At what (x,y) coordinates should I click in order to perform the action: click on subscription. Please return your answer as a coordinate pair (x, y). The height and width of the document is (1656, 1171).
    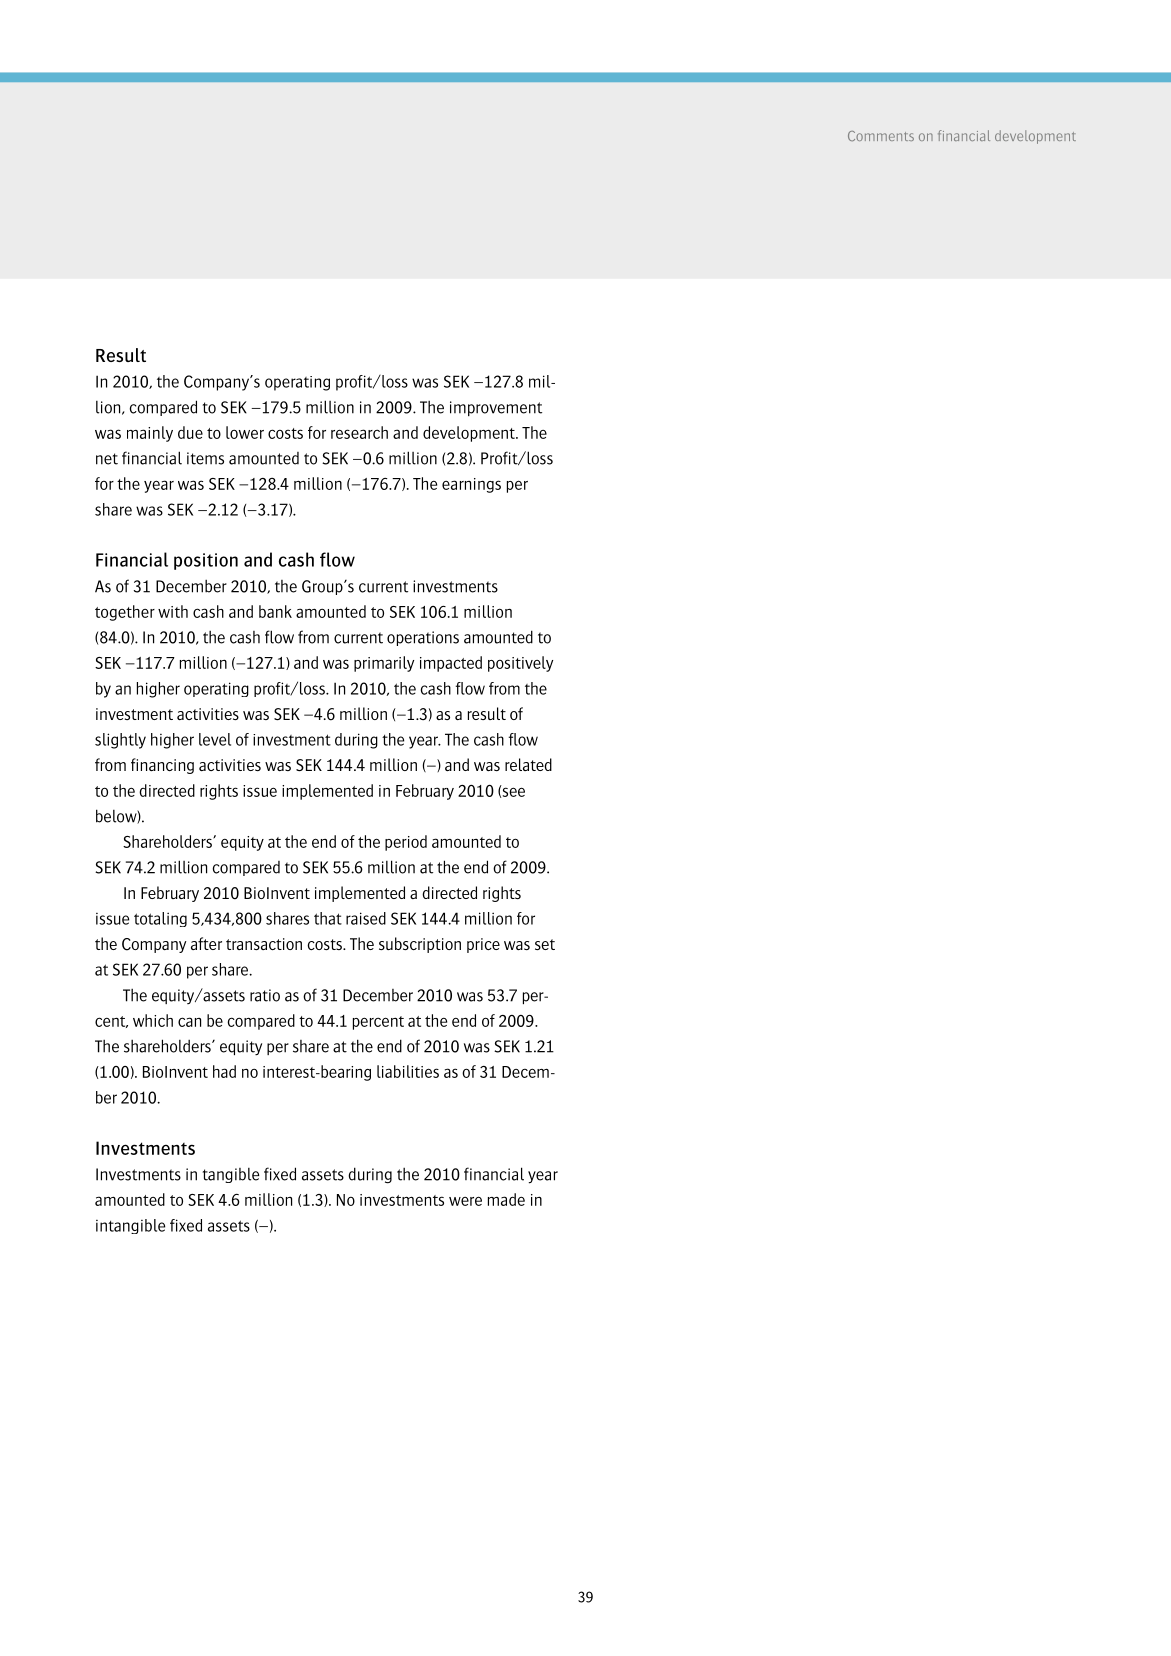
    Looking at the image, I should click on (420, 945).
